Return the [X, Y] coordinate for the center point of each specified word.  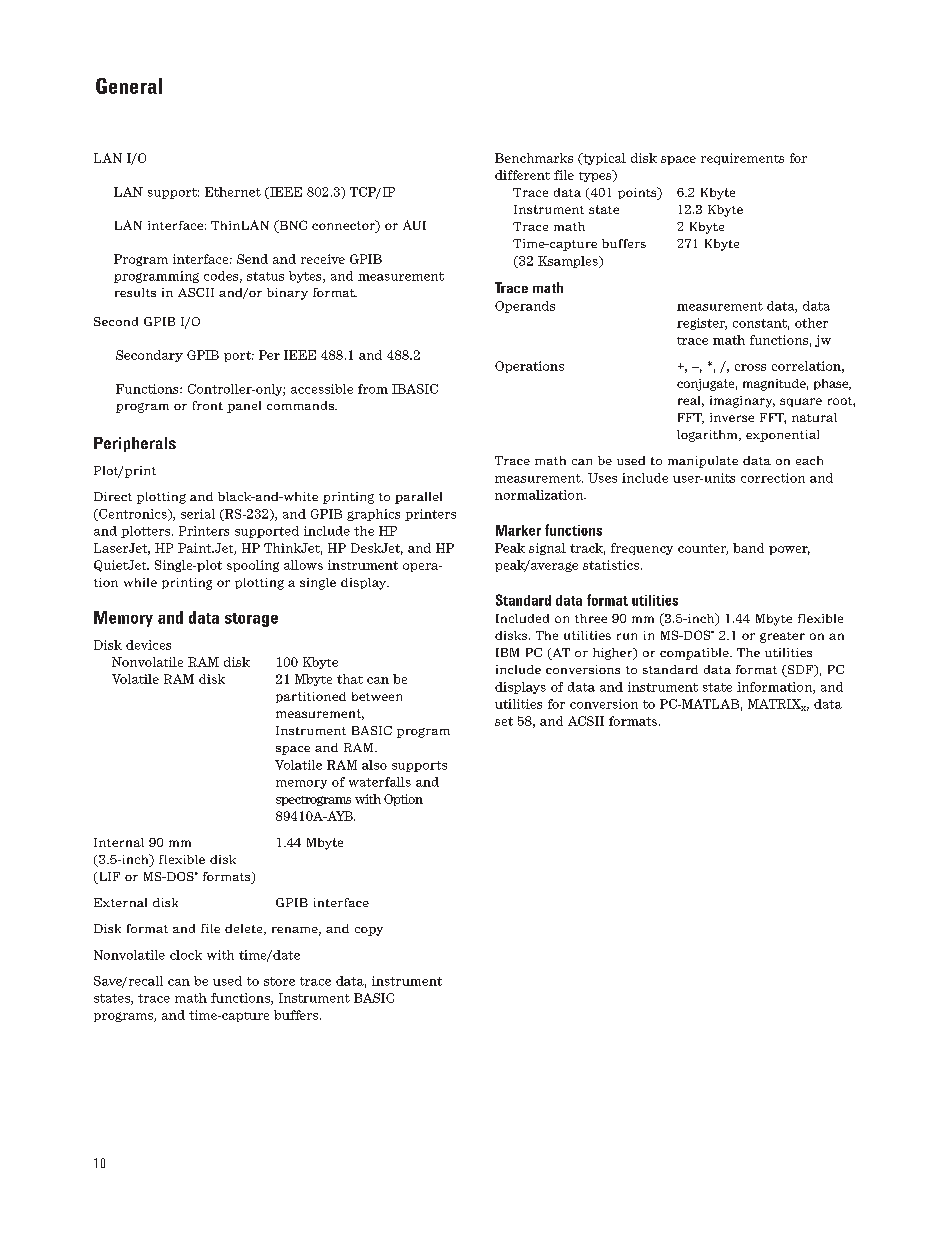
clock [186, 955]
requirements [742, 159]
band [748, 548]
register [702, 324]
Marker [518, 530]
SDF [800, 671]
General [129, 86]
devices [148, 645]
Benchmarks [534, 158]
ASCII [196, 292]
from [373, 389]
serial [198, 514]
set [504, 721]
